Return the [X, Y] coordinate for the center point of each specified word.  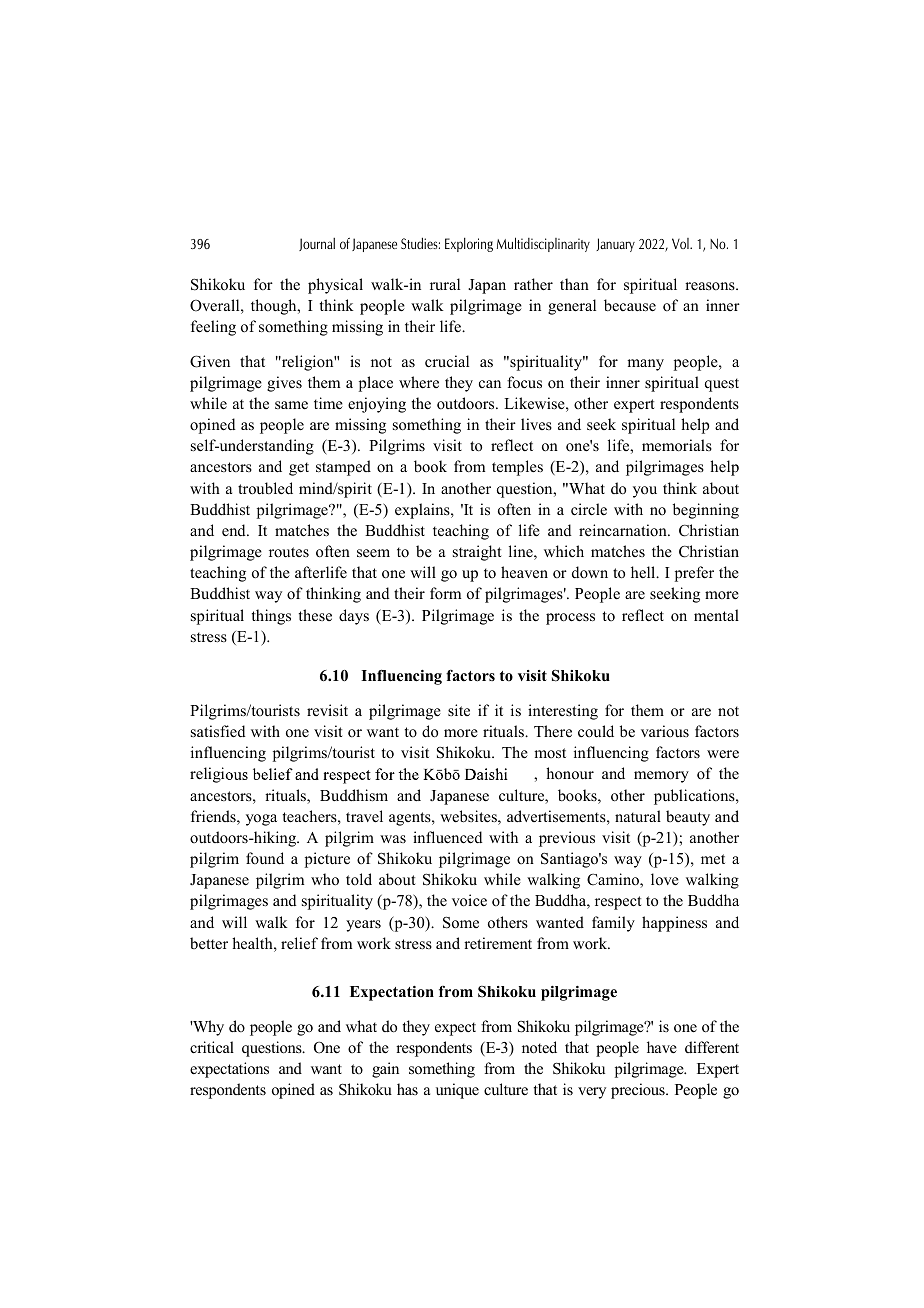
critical [212, 1047]
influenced [448, 837]
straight [477, 553]
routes [289, 552]
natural [638, 816]
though [275, 307]
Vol [681, 243]
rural [445, 284]
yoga [261, 820]
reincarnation [624, 530]
